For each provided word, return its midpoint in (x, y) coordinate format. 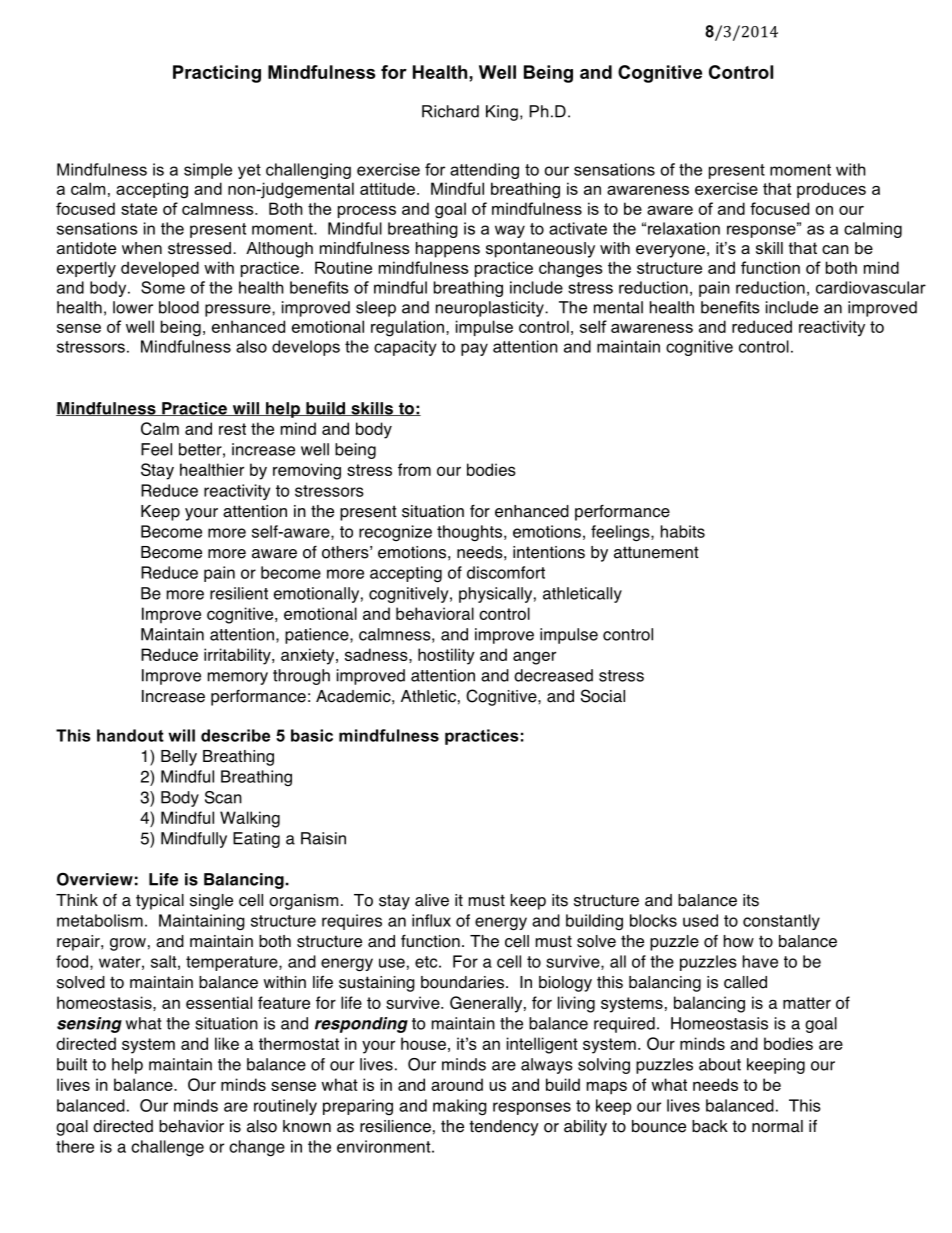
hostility (446, 656)
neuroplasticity (491, 309)
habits (683, 531)
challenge (167, 1148)
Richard (450, 111)
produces (831, 190)
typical (160, 902)
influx (431, 920)
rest (232, 429)
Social (603, 696)
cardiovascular (871, 287)
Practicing (217, 74)
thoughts (471, 533)
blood (179, 307)
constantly (781, 922)
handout (130, 735)
